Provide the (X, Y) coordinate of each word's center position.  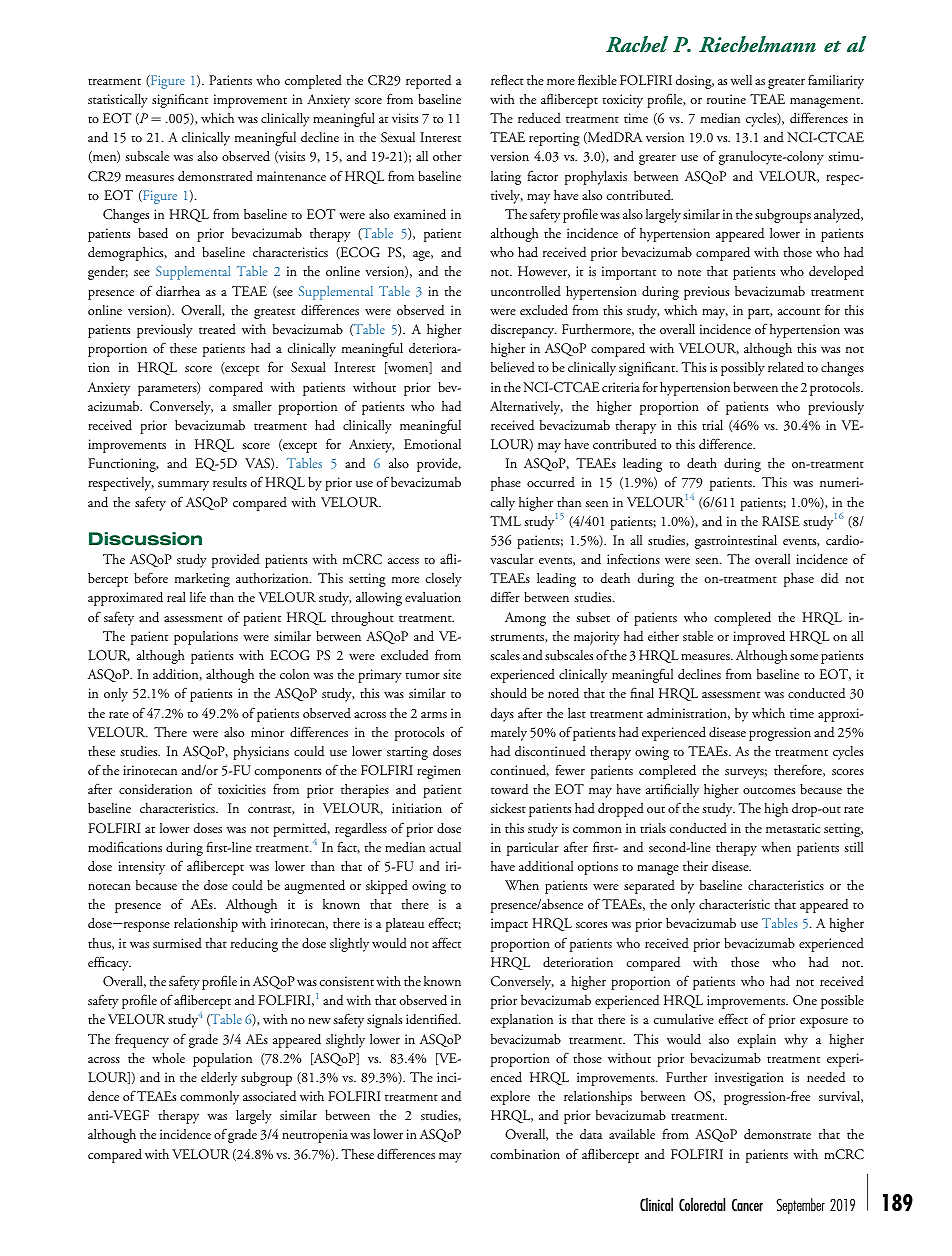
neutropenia (315, 1136)
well (741, 80)
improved (759, 638)
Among (525, 619)
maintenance (291, 176)
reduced (539, 118)
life (198, 596)
